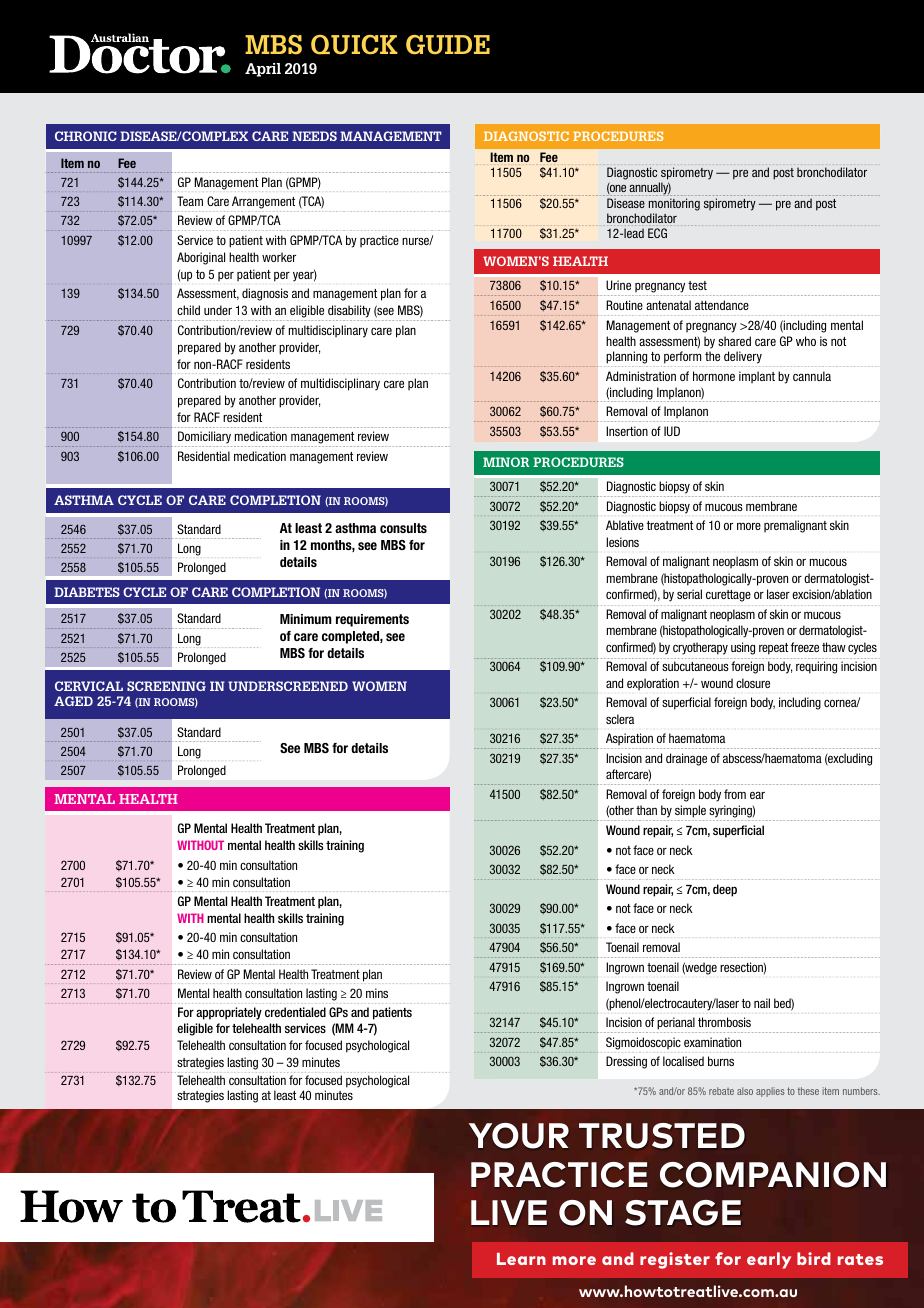  What do you see at coordinates (674, 204) in the document?
I see `monitoring` at bounding box center [674, 204].
